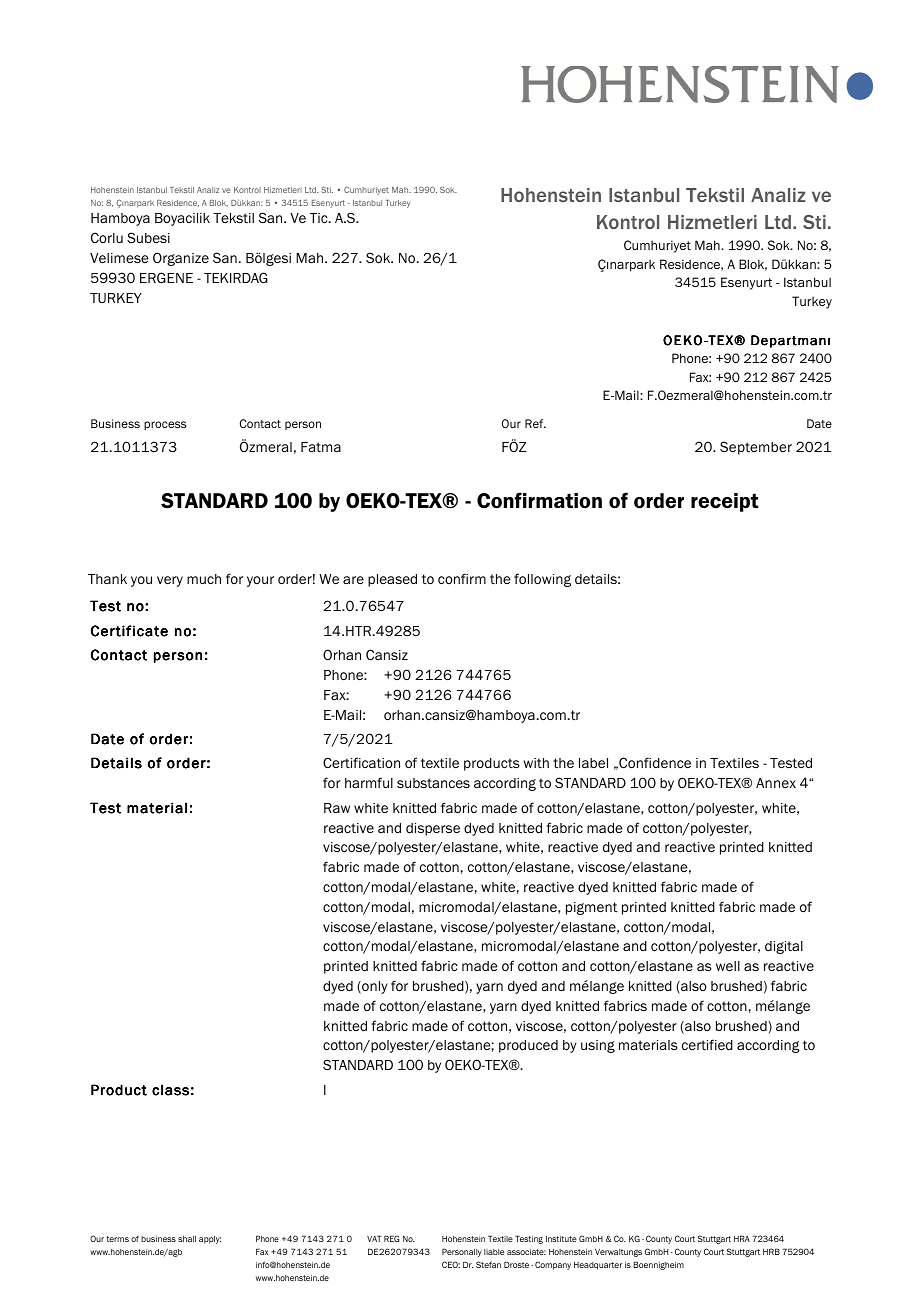  Describe the element at coordinates (433, 783) in the screenshot. I see `substances` at that location.
